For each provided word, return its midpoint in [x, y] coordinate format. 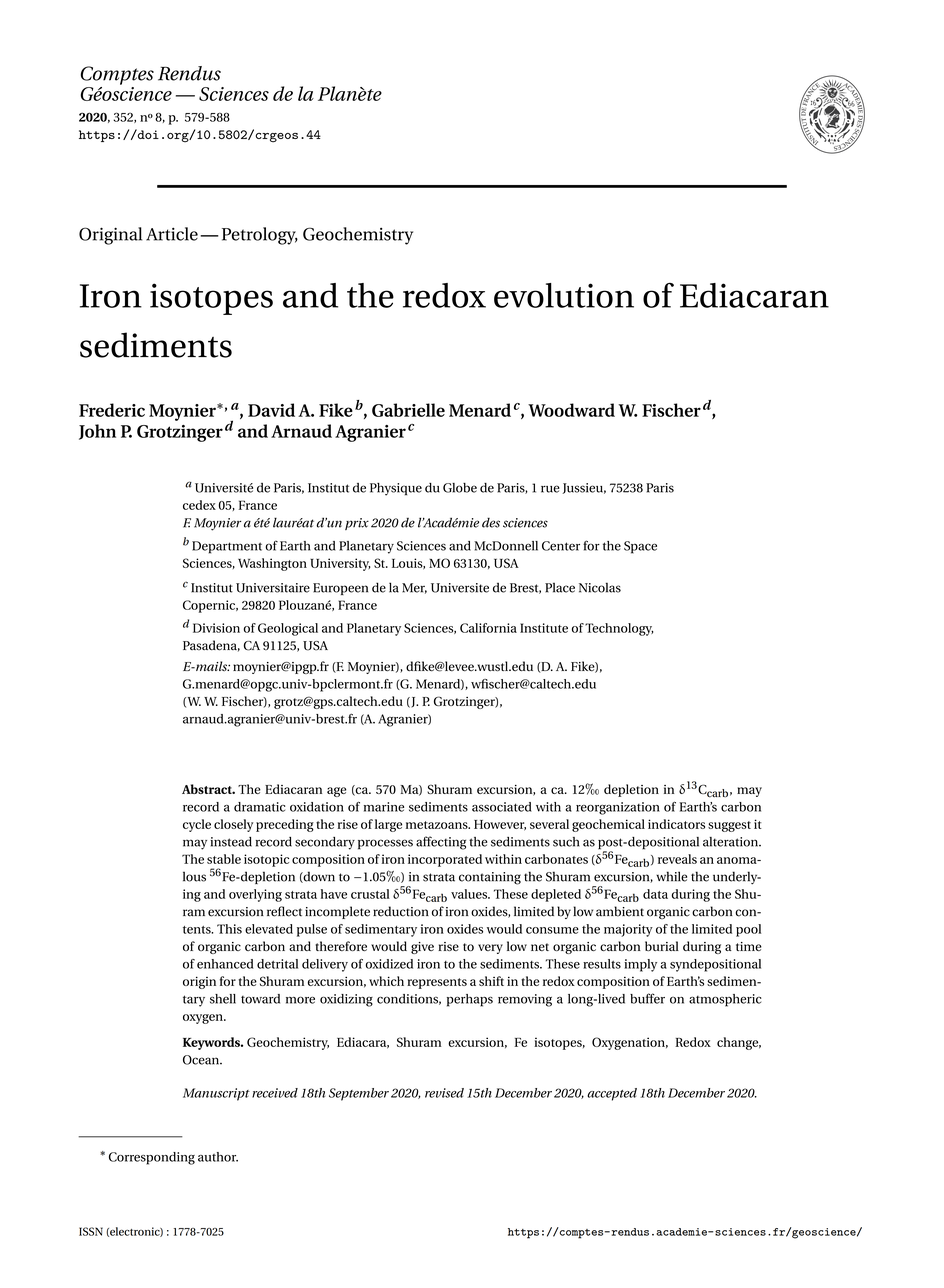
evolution [564, 295]
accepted [612, 1094]
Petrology [260, 236]
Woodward [571, 410]
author [218, 1157]
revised [444, 1093]
